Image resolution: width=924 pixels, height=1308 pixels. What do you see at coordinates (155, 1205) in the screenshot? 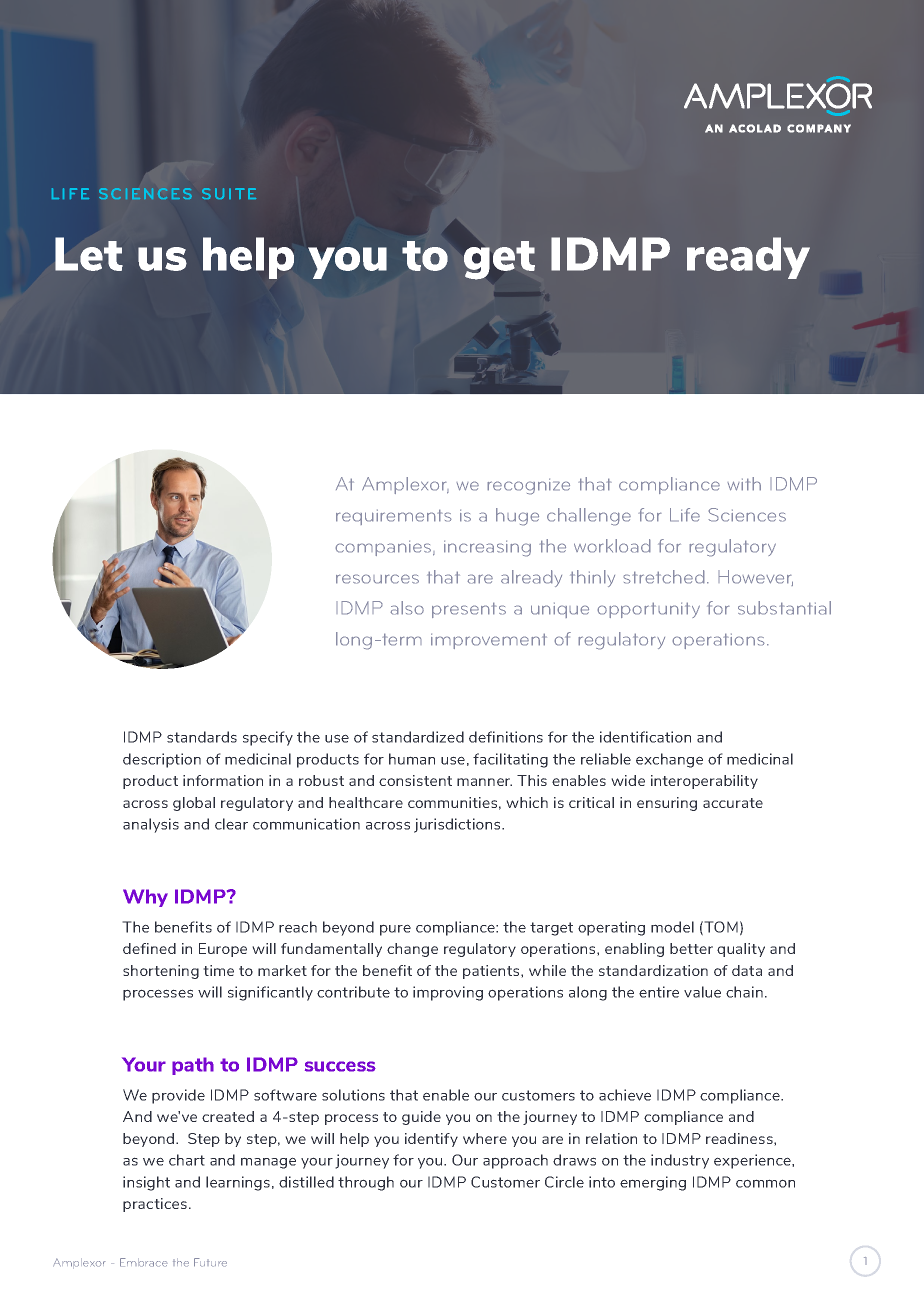
I see `practices` at bounding box center [155, 1205].
